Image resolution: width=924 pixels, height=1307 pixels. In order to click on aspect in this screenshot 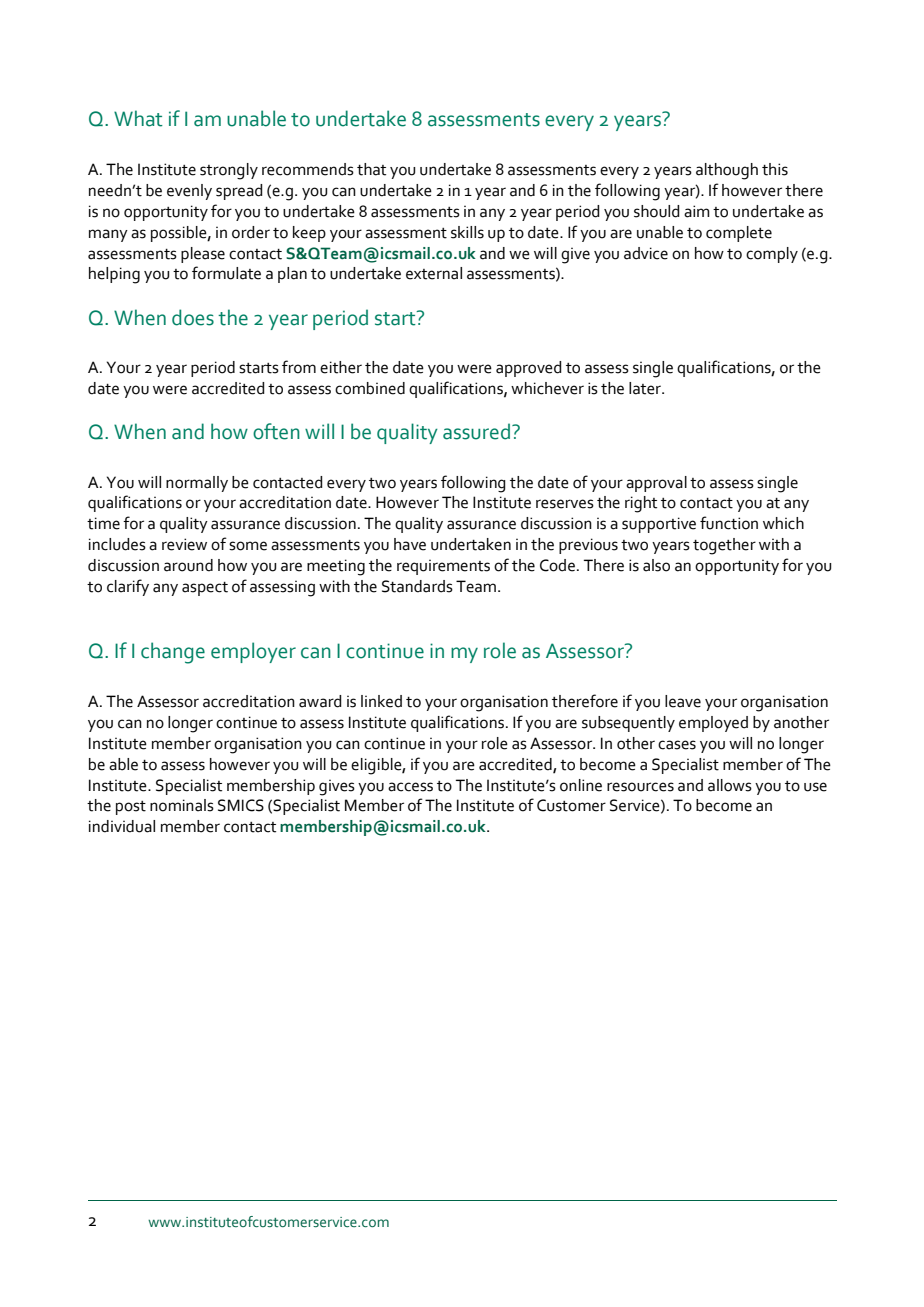, I will do `click(205, 589)`.
